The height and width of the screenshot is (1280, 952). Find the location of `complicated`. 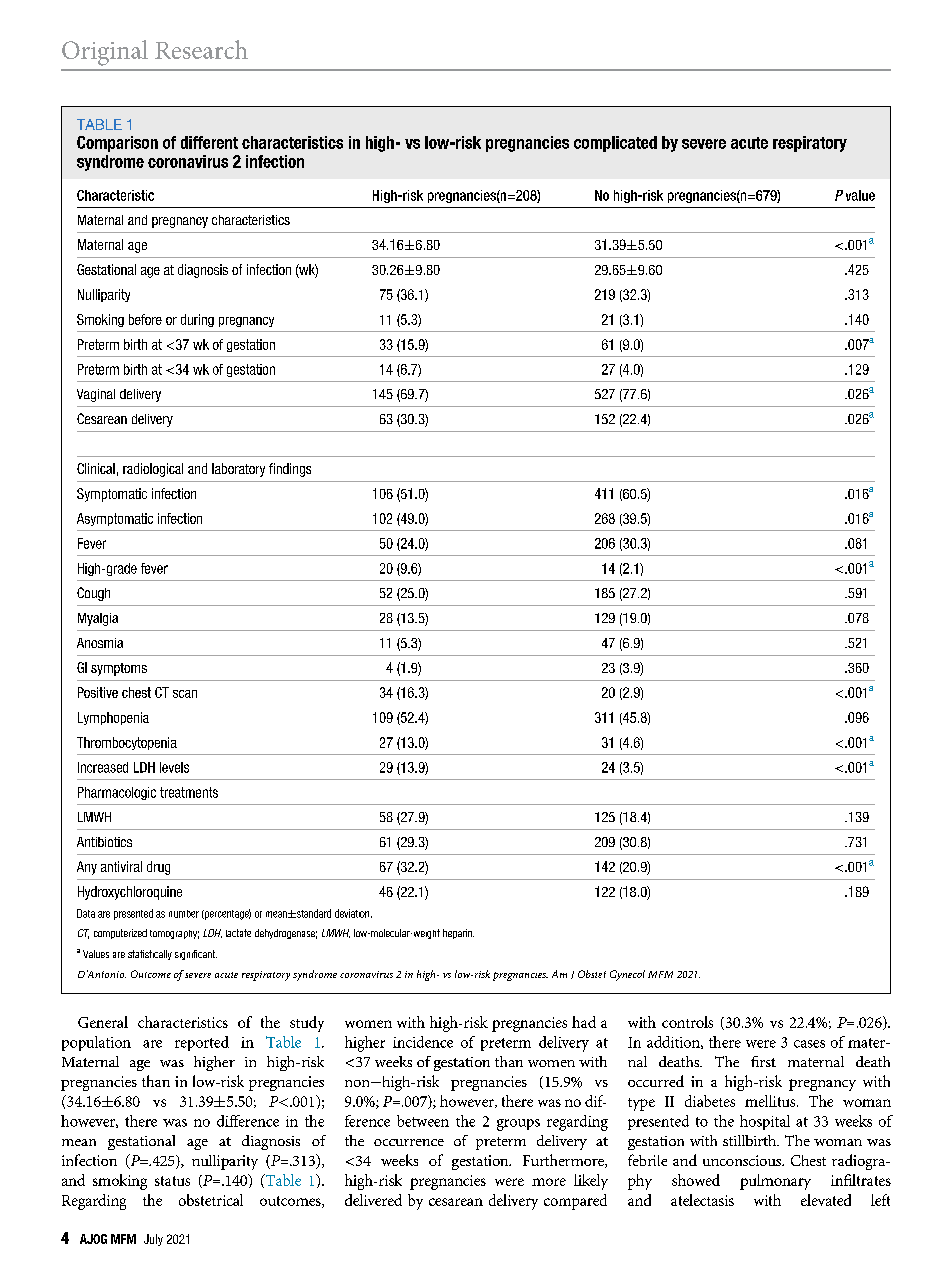

complicated is located at coordinates (615, 144).
